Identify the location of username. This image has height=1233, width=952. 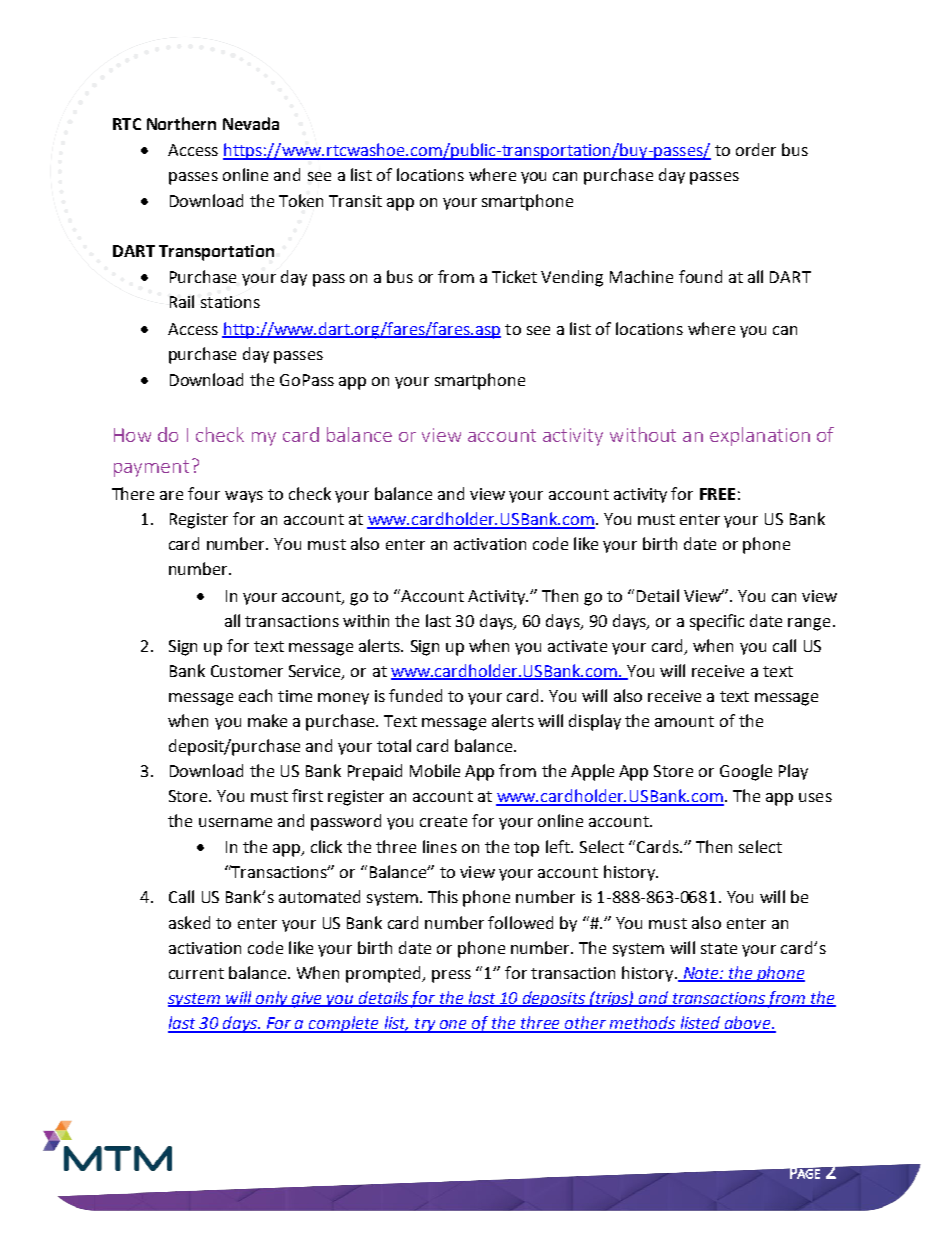
(235, 822).
